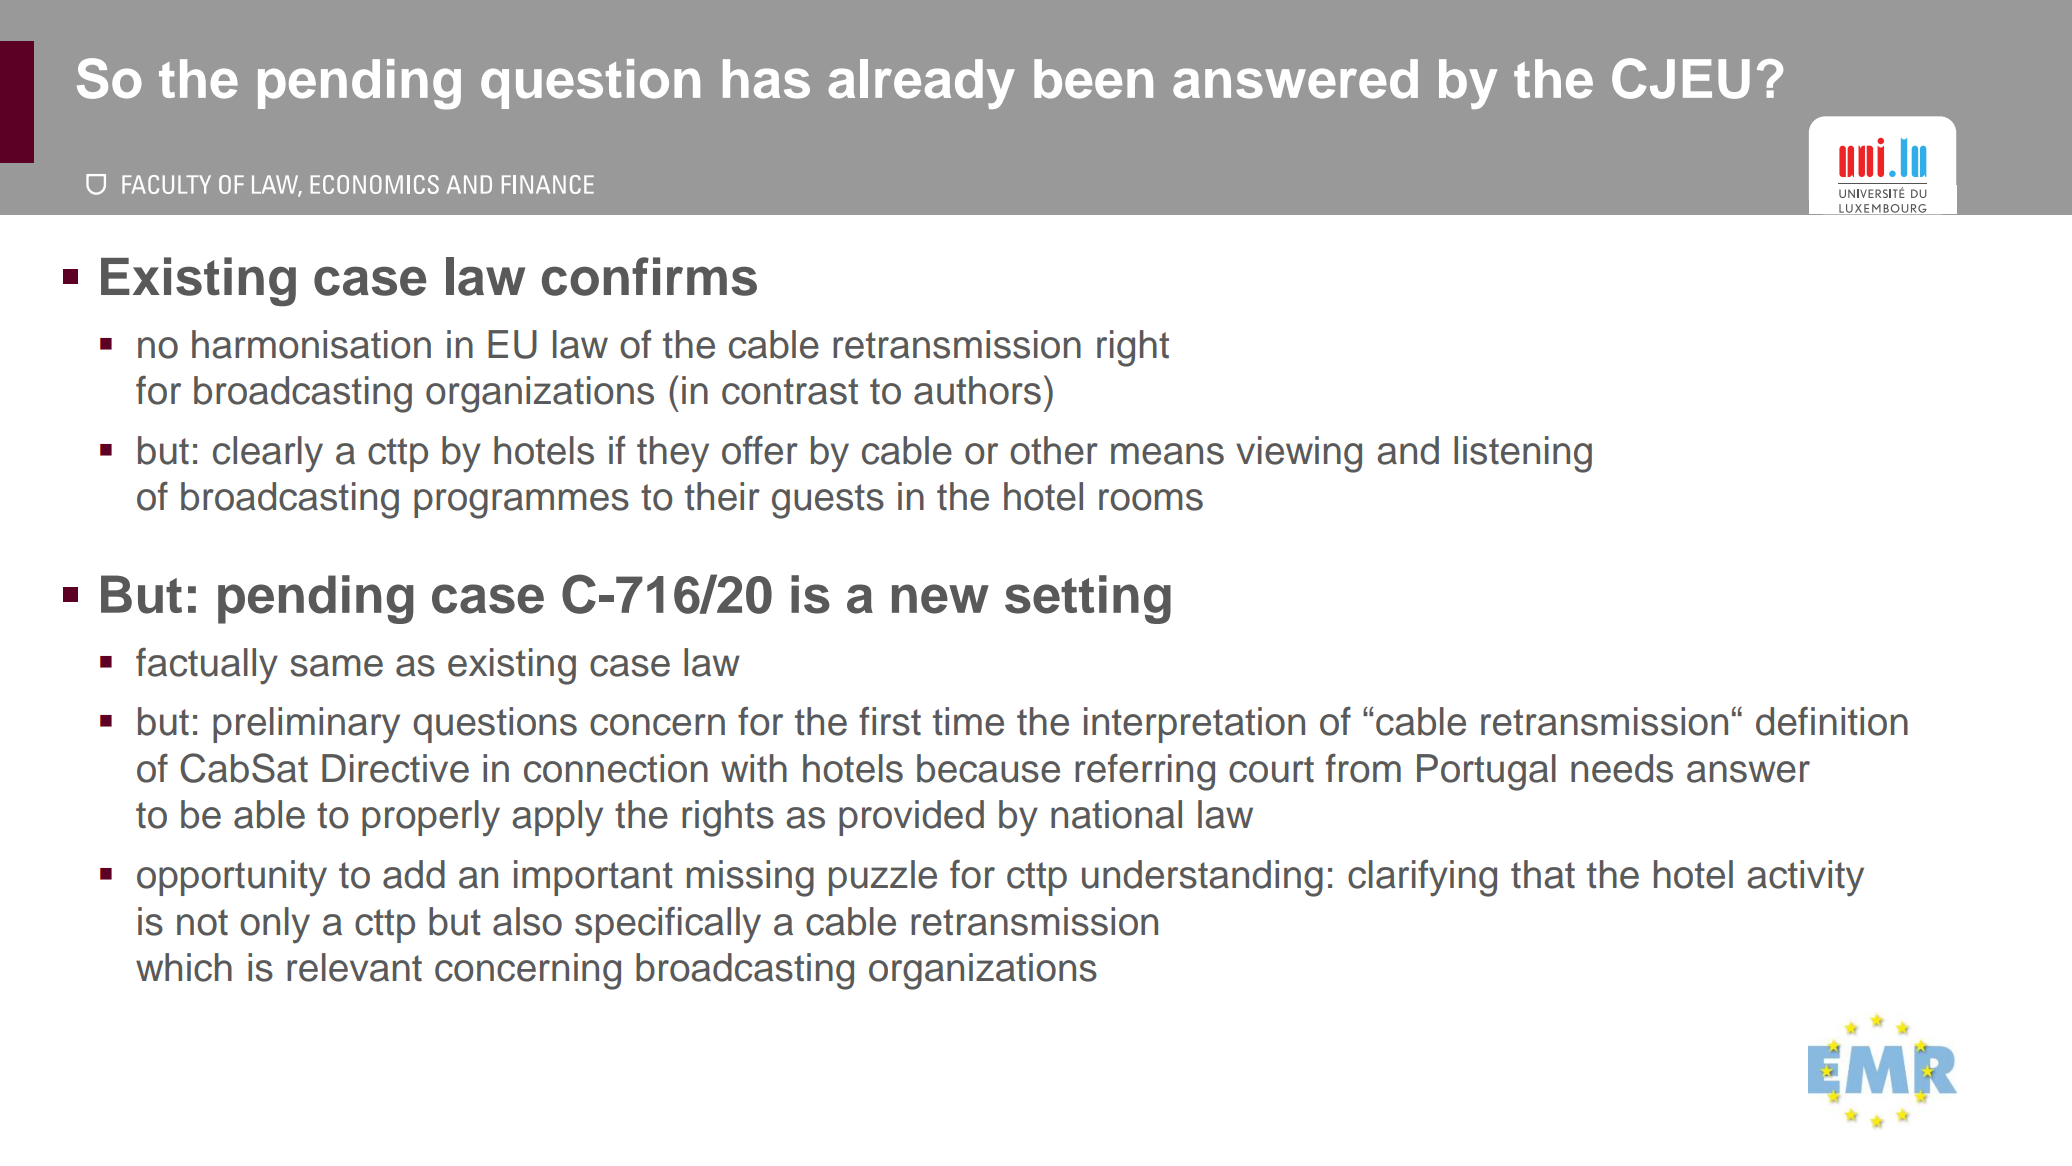  I want to click on relevant, so click(354, 967).
